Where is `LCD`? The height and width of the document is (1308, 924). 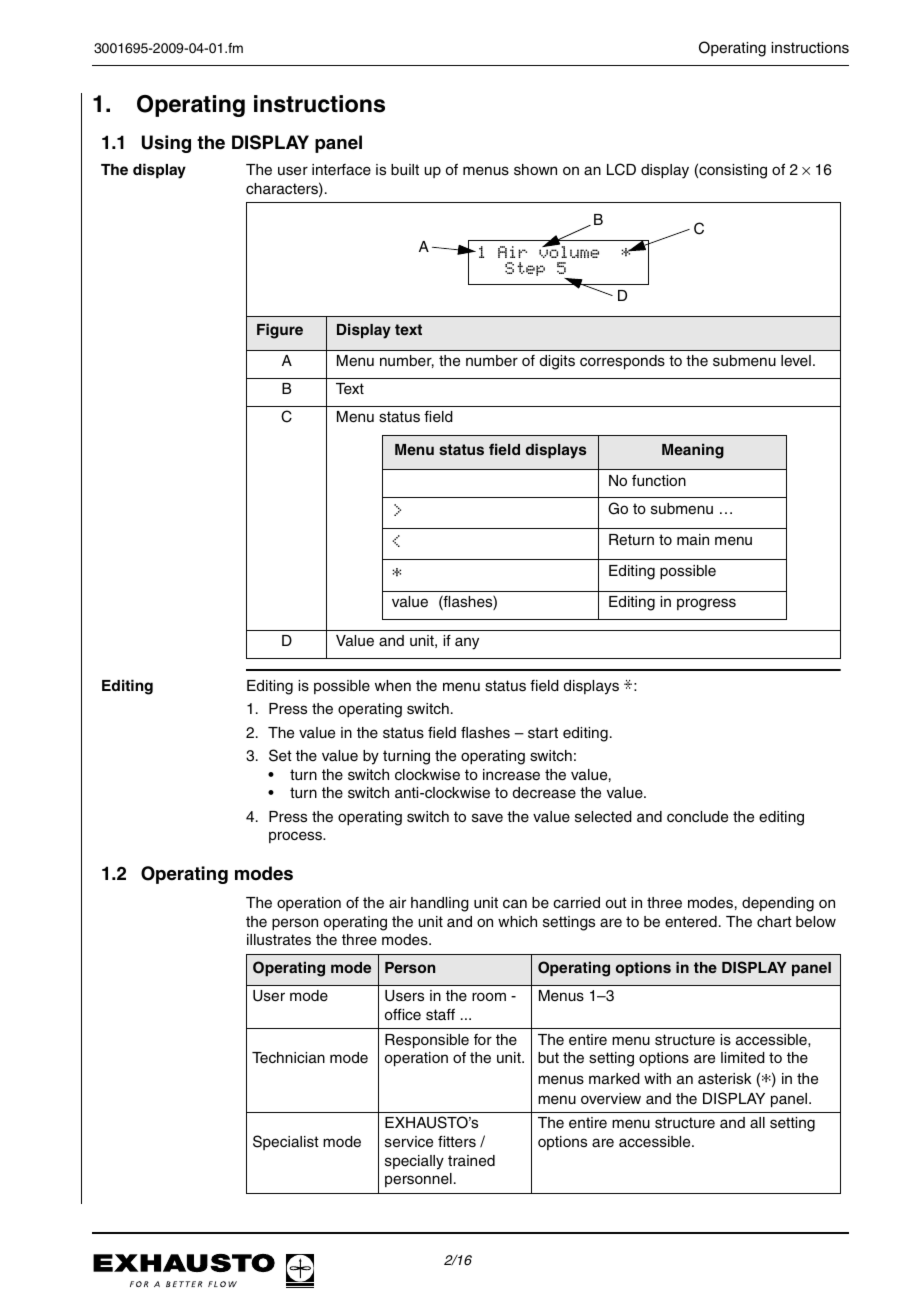
LCD is located at coordinates (621, 169).
